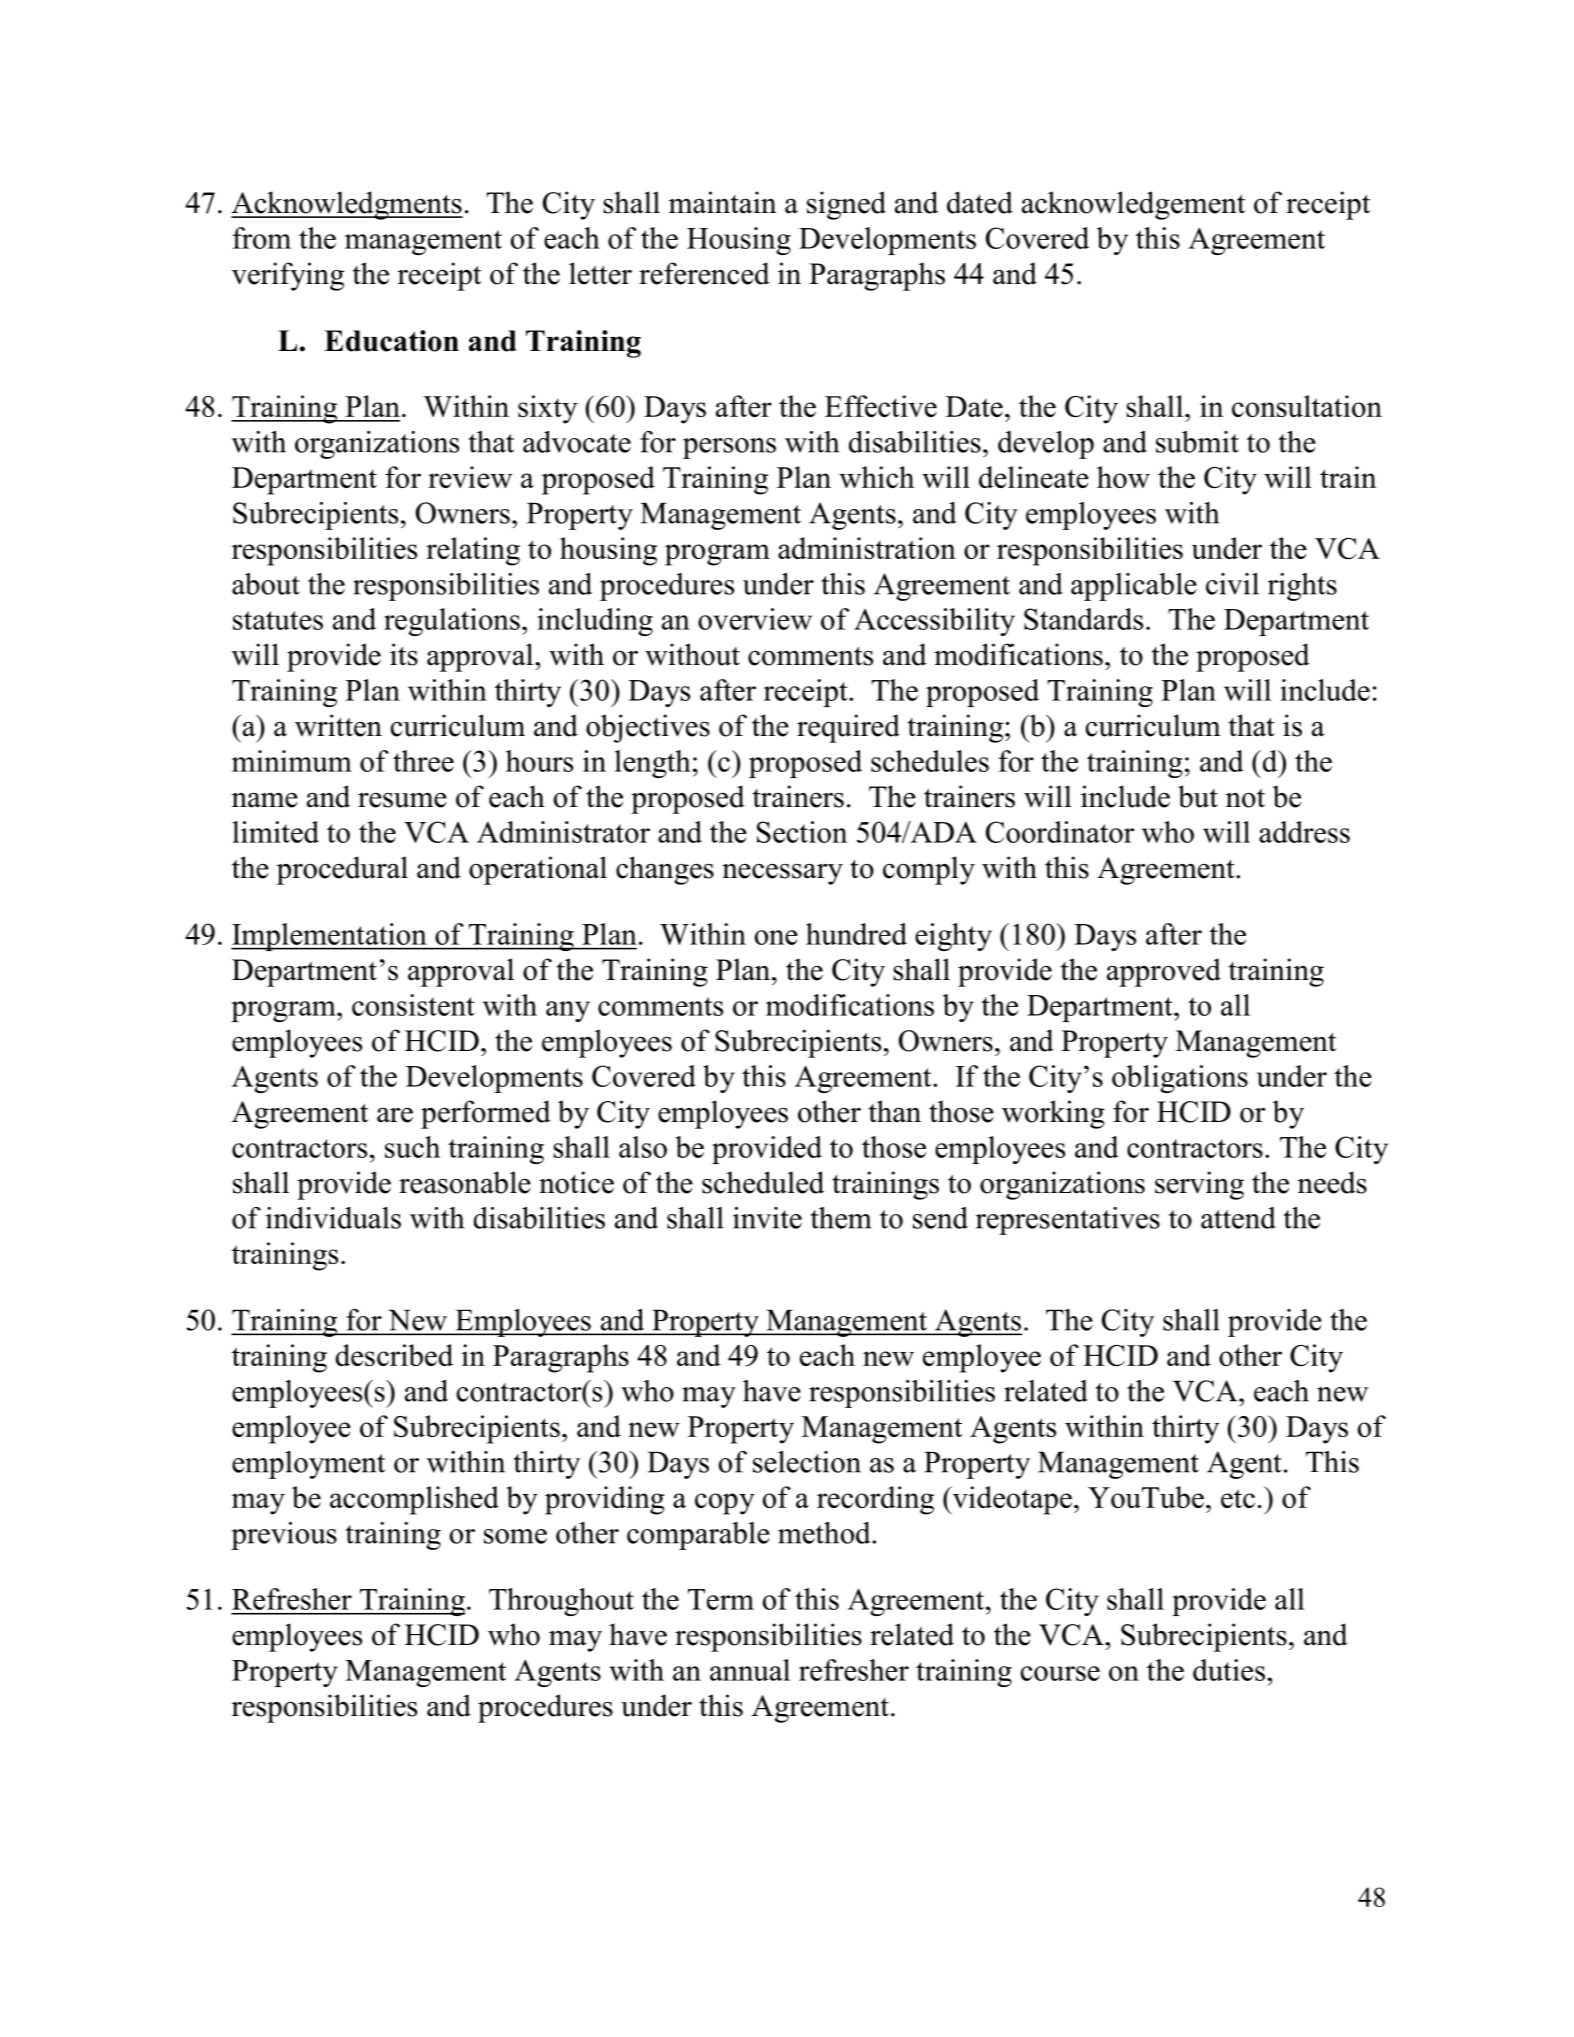  Describe the element at coordinates (867, 548) in the screenshot. I see `administration` at that location.
